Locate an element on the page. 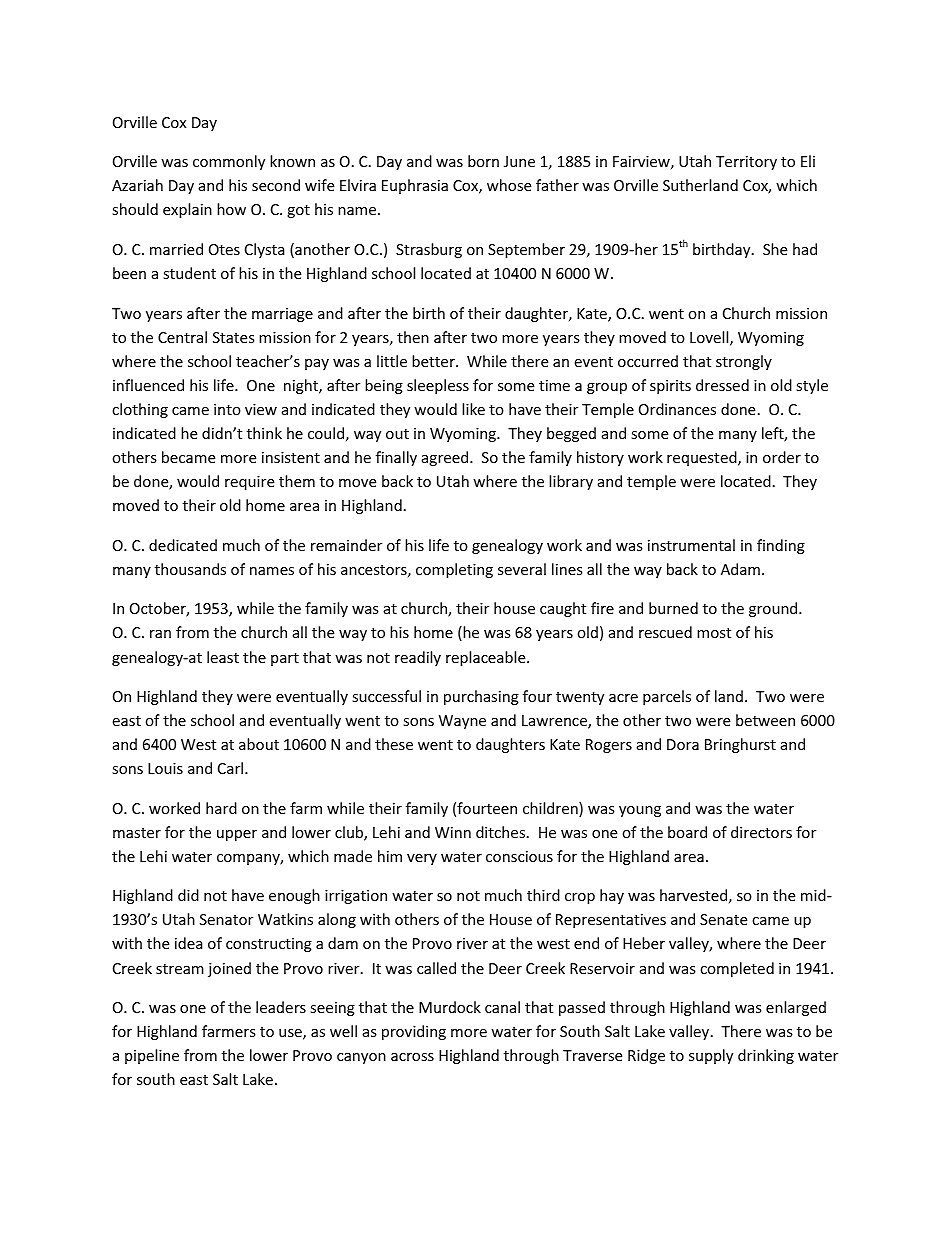  completing is located at coordinates (454, 570).
